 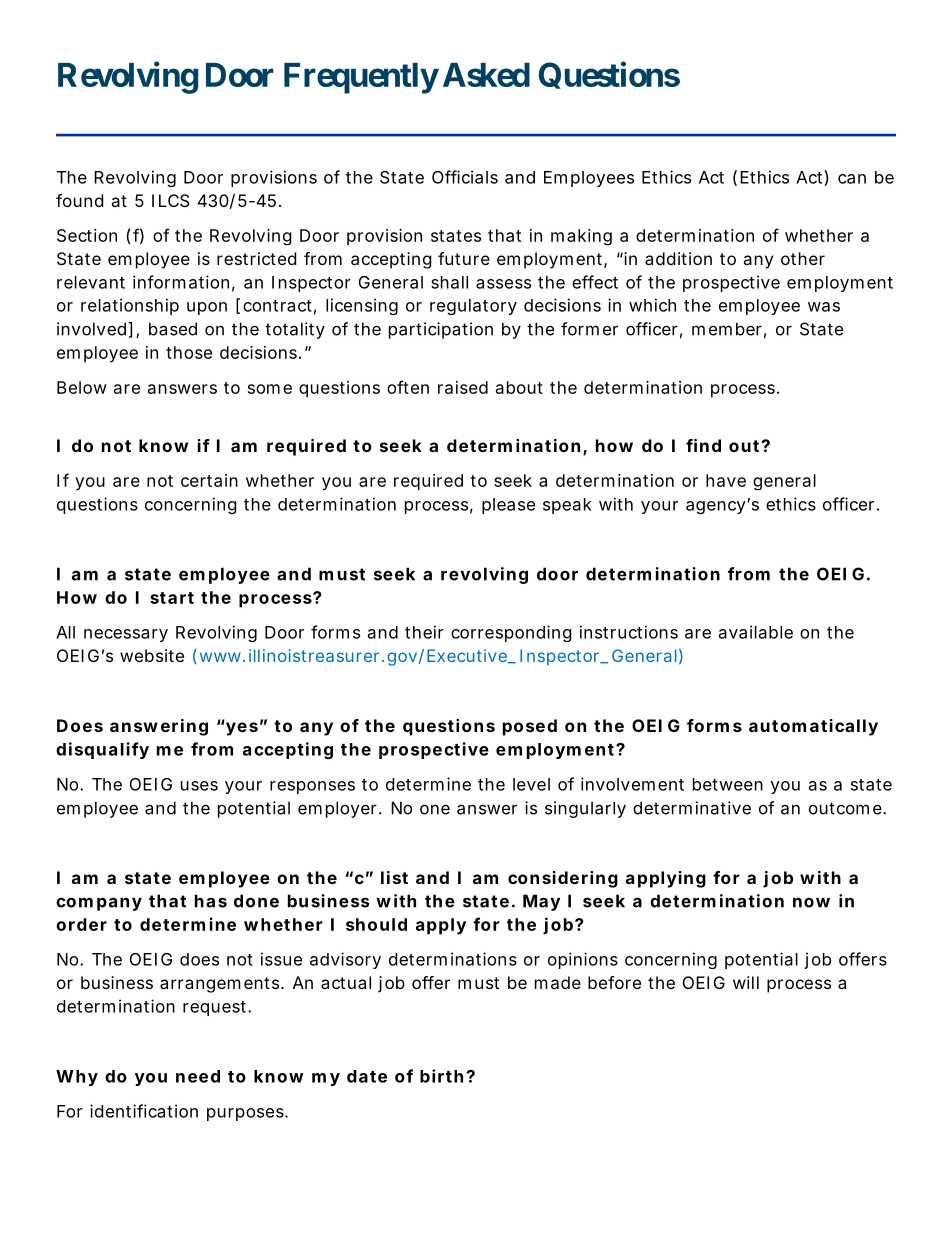 I want to click on their, so click(x=424, y=632).
